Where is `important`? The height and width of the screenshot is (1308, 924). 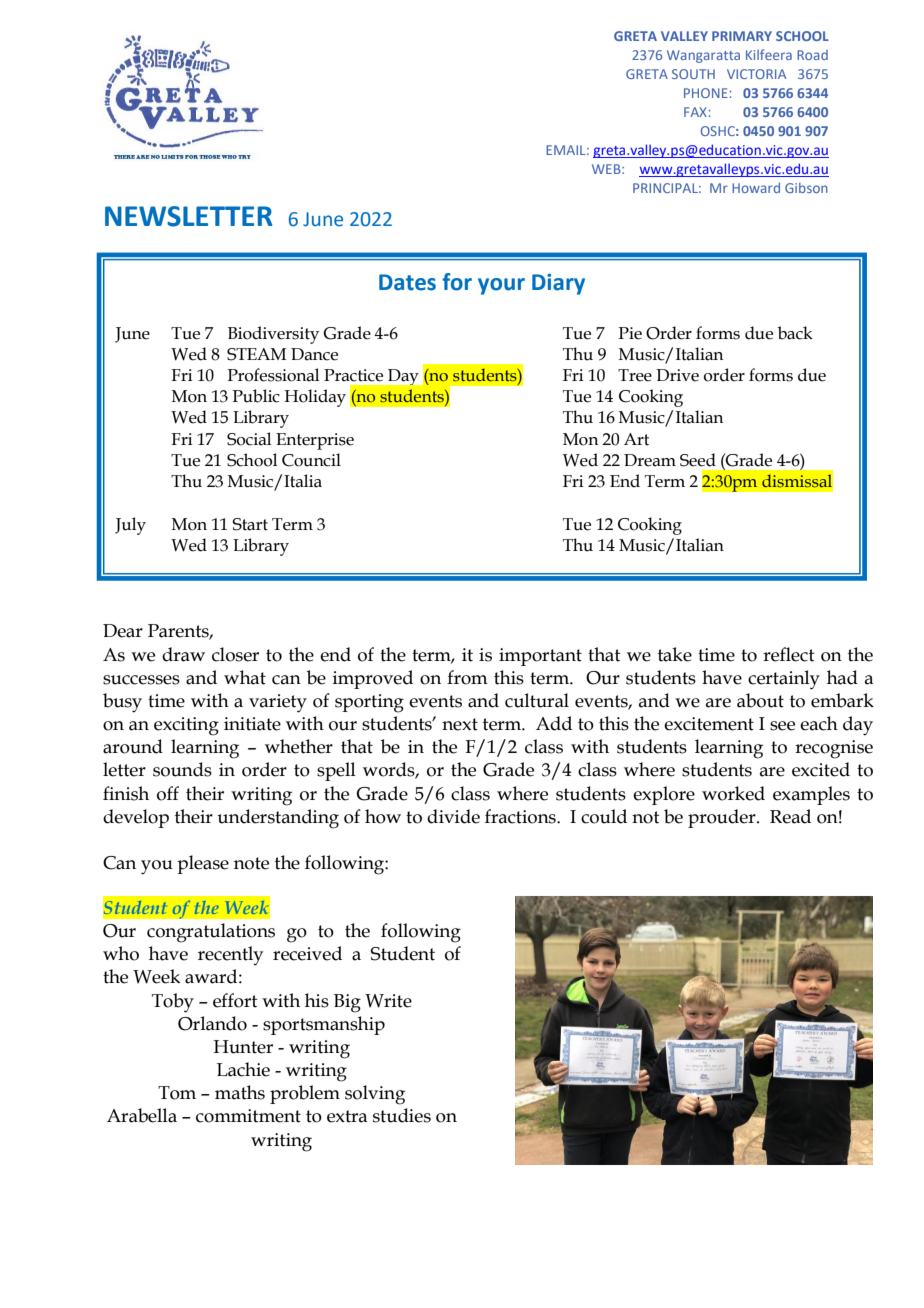
important is located at coordinates (540, 657).
